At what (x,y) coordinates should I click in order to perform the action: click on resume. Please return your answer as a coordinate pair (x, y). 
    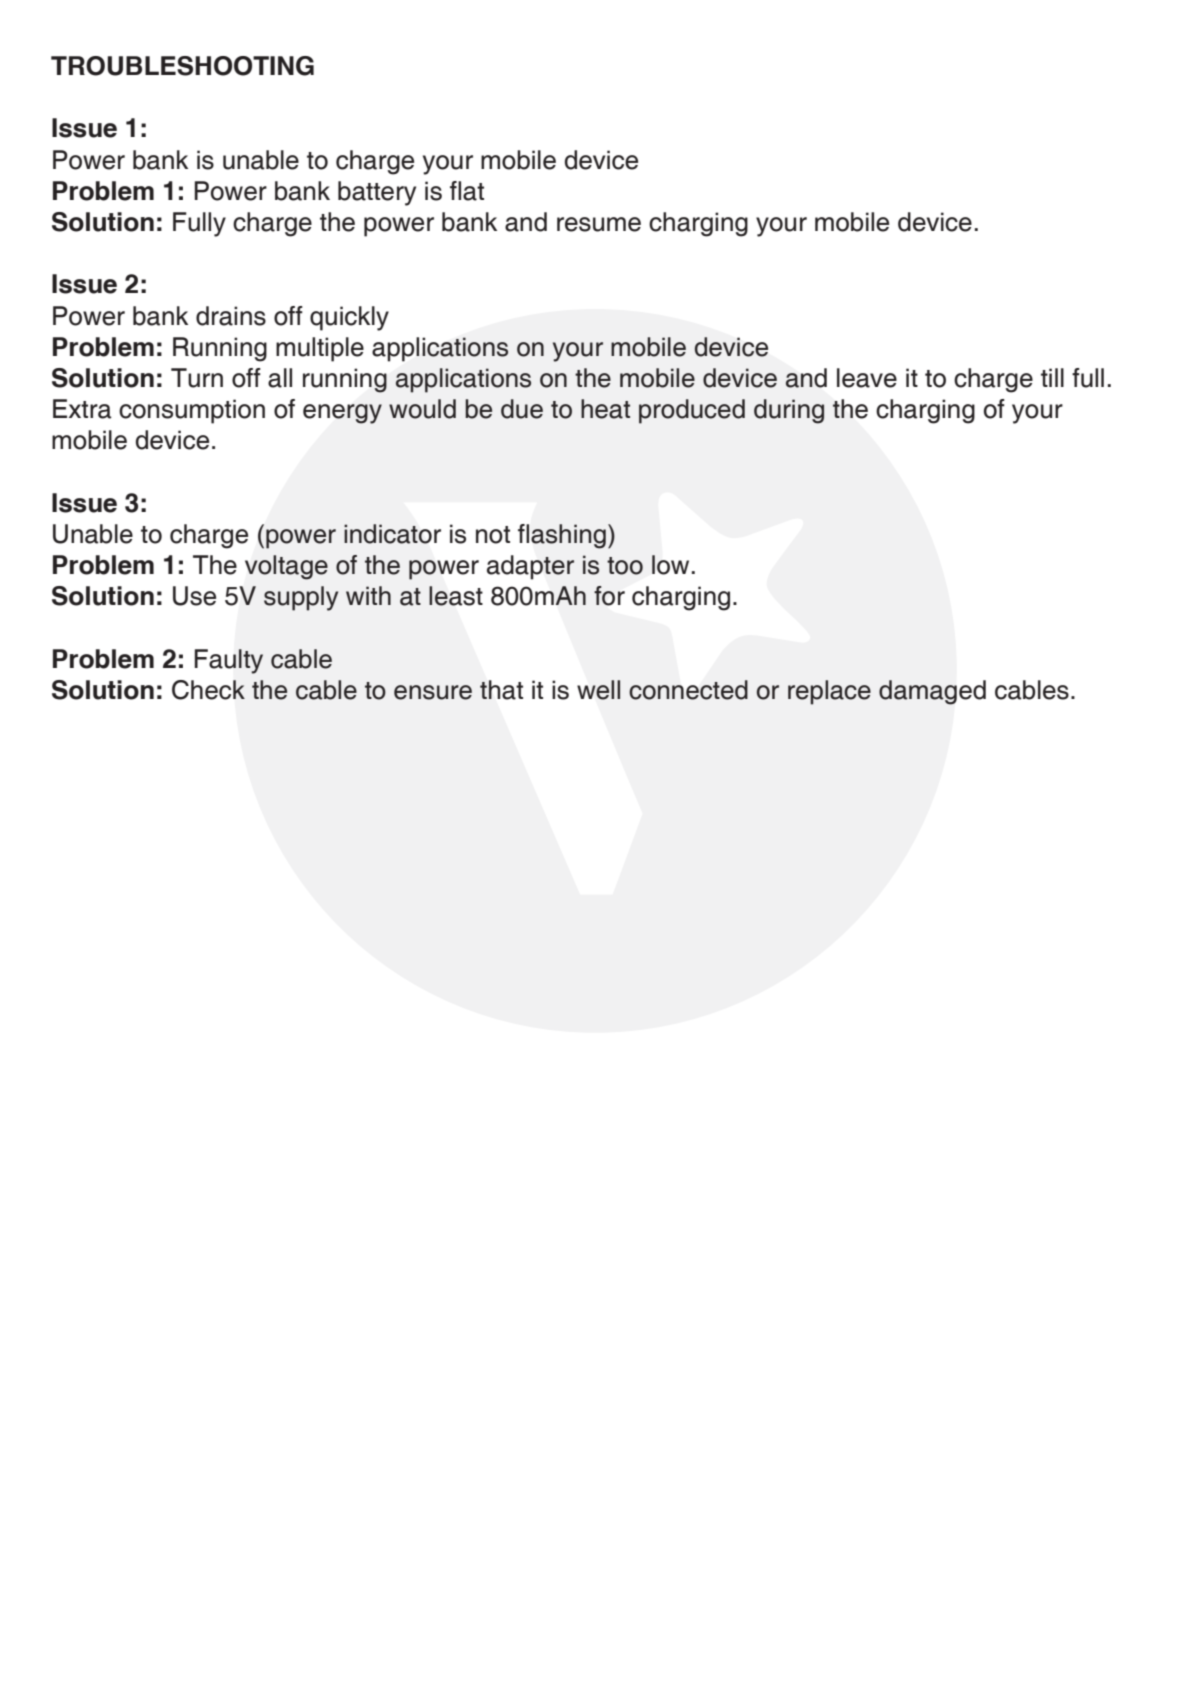
    Looking at the image, I should click on (599, 224).
